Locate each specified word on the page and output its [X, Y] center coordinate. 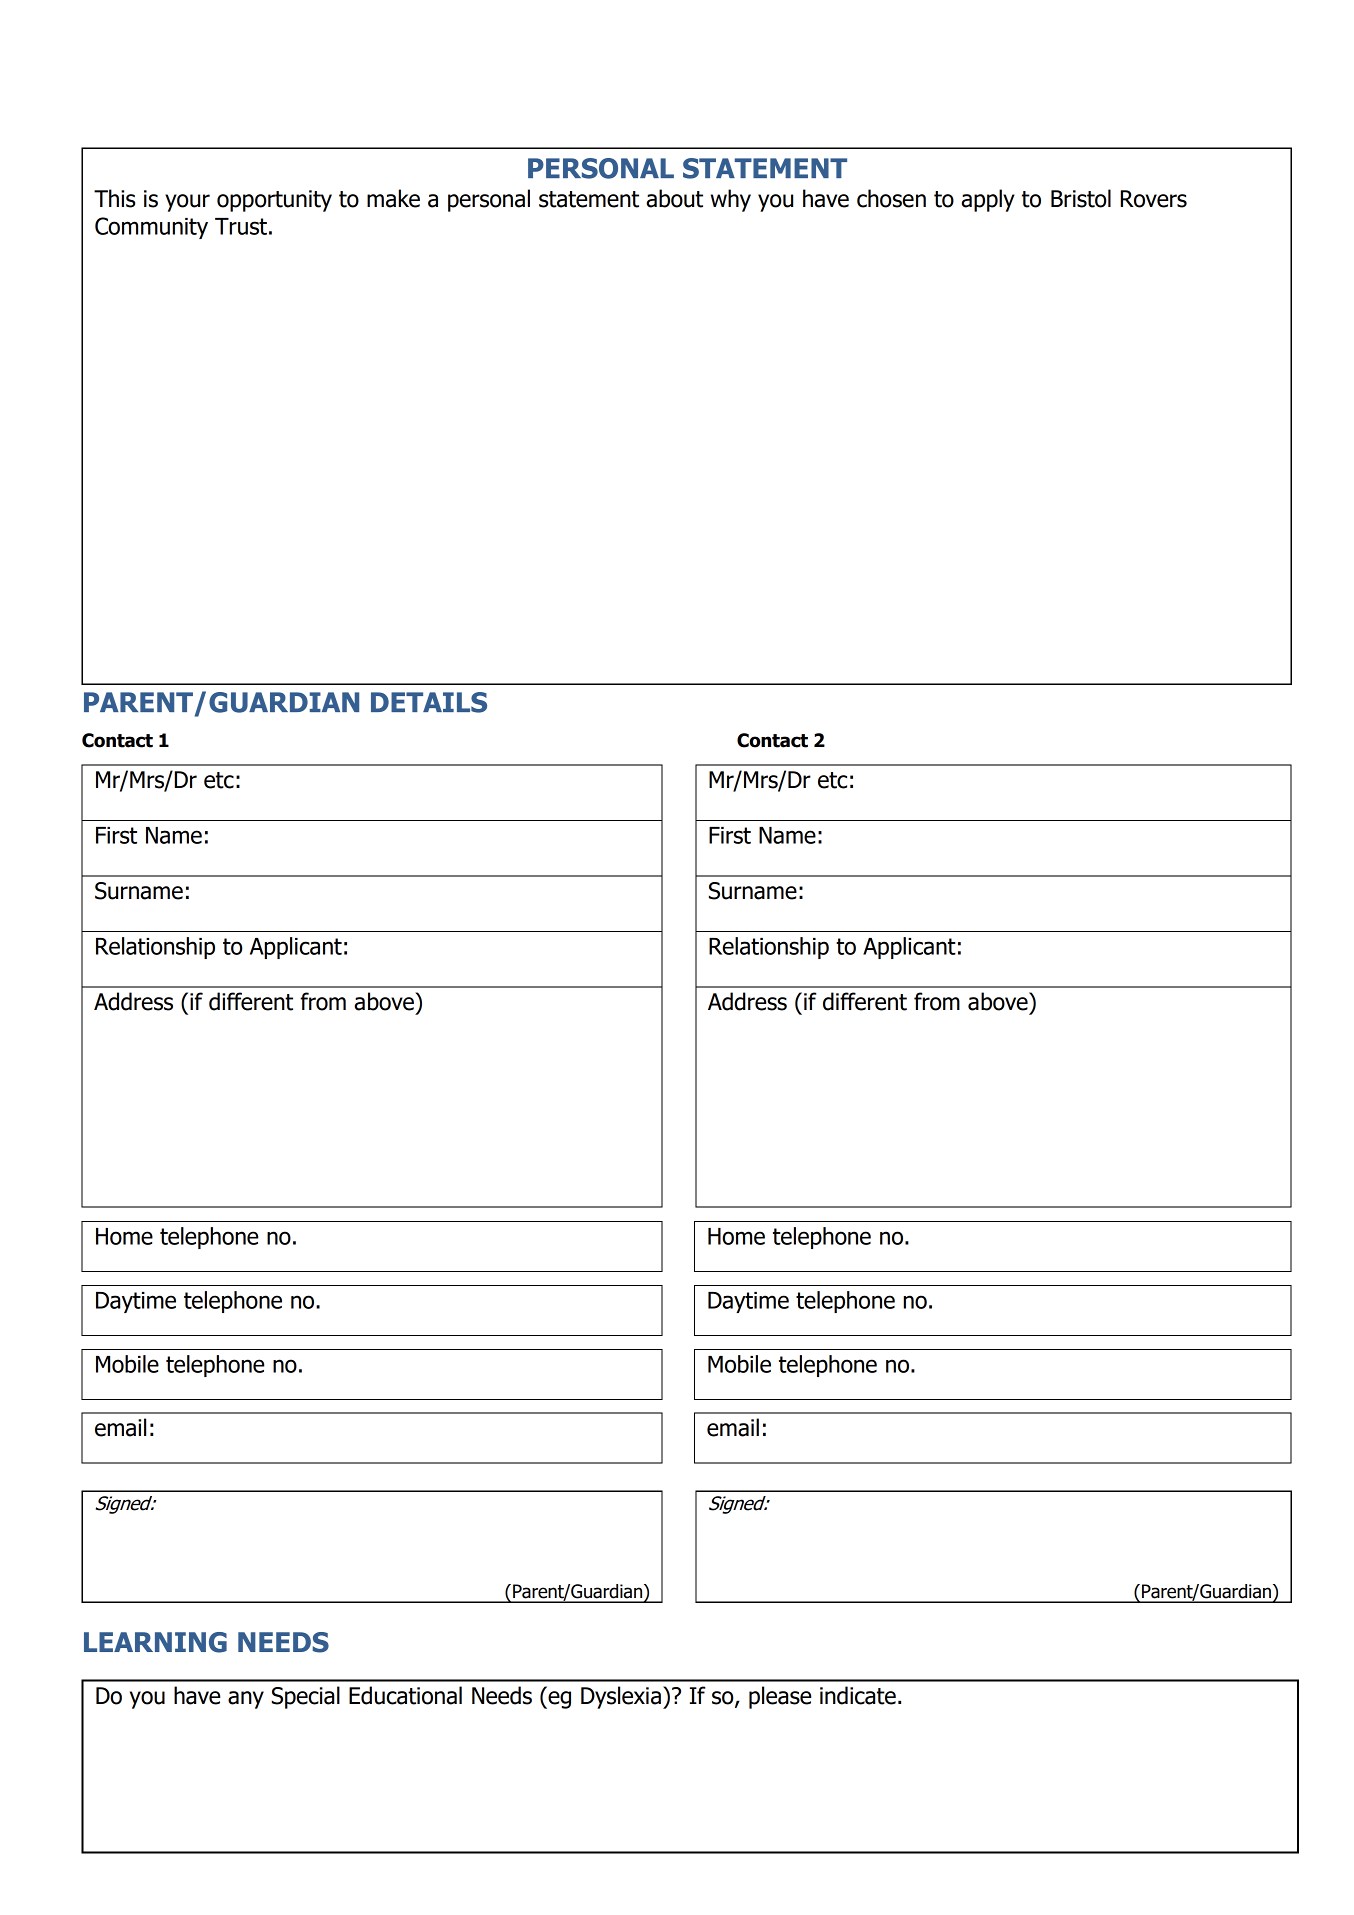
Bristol [1081, 198]
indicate [858, 1695]
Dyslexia [621, 1697]
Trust [241, 226]
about [674, 198]
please [780, 1697]
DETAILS [429, 702]
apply [988, 200]
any [246, 1700]
